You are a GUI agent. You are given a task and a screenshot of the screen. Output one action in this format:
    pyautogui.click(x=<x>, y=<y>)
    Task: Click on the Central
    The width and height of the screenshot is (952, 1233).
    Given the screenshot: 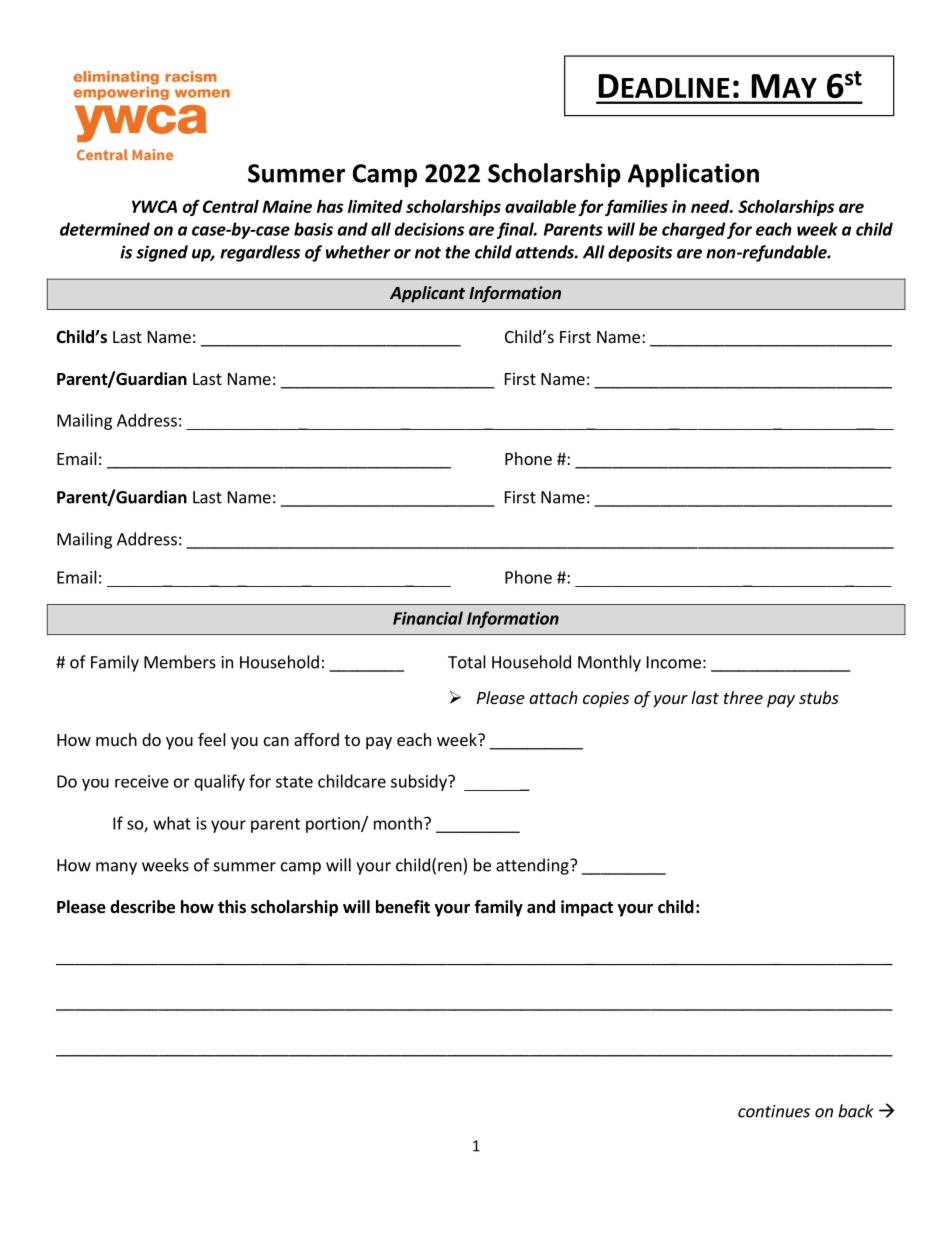 What is the action you would take?
    pyautogui.click(x=231, y=206)
